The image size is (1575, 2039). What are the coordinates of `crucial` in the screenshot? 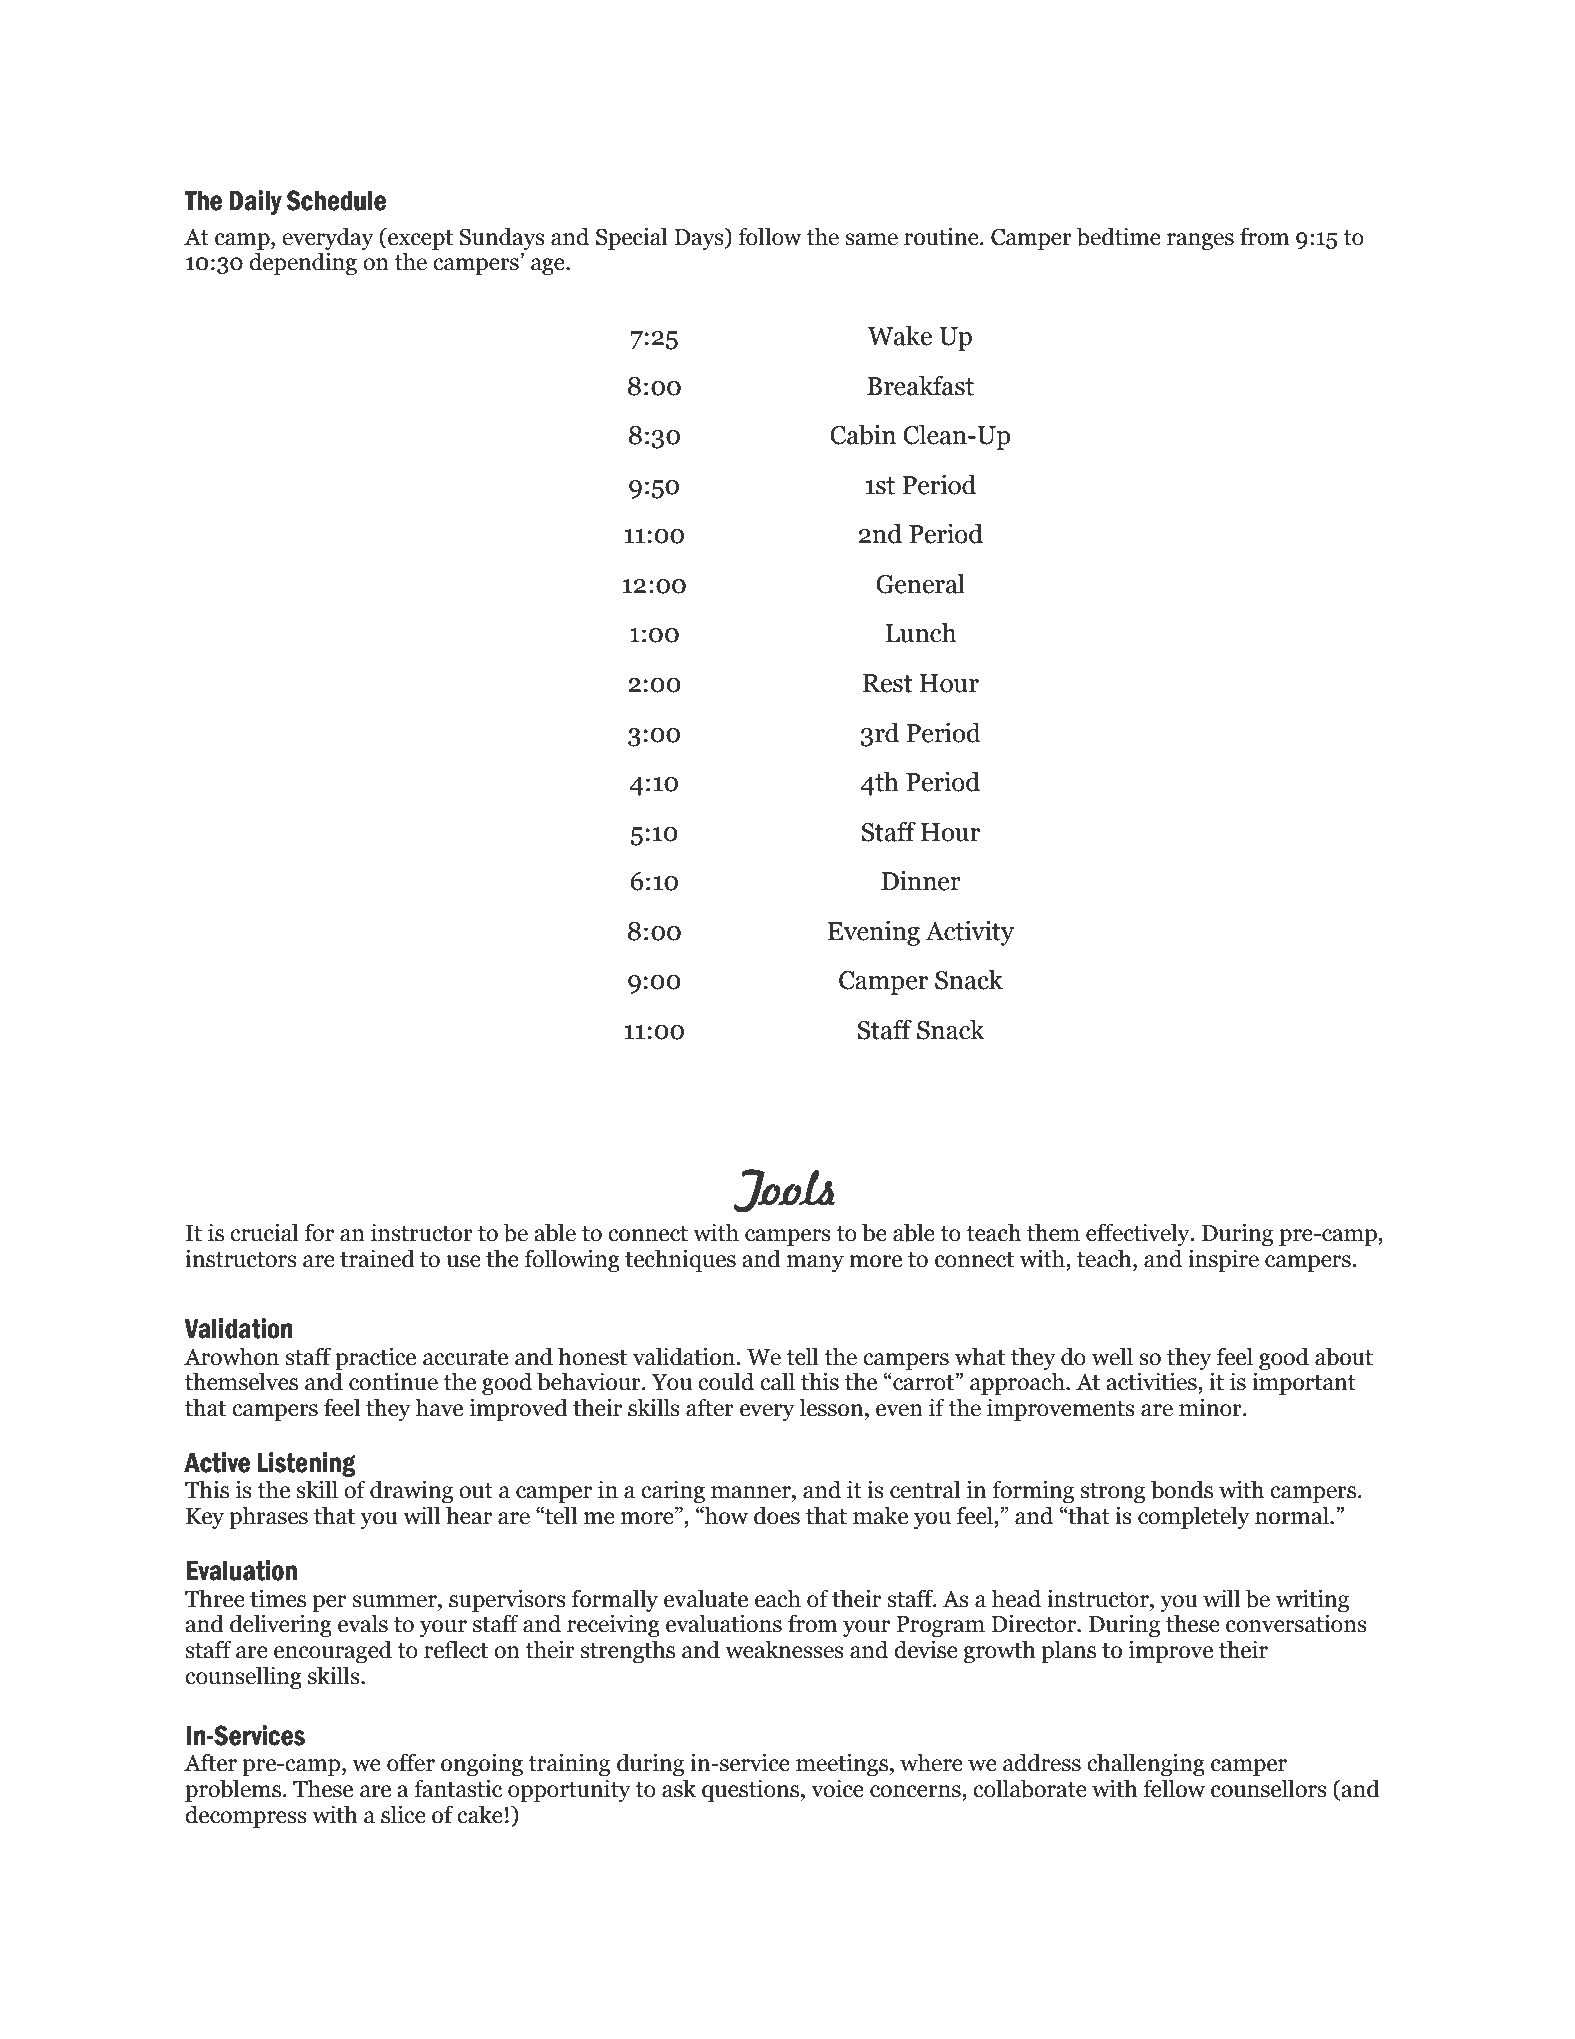 It's located at (264, 1232).
